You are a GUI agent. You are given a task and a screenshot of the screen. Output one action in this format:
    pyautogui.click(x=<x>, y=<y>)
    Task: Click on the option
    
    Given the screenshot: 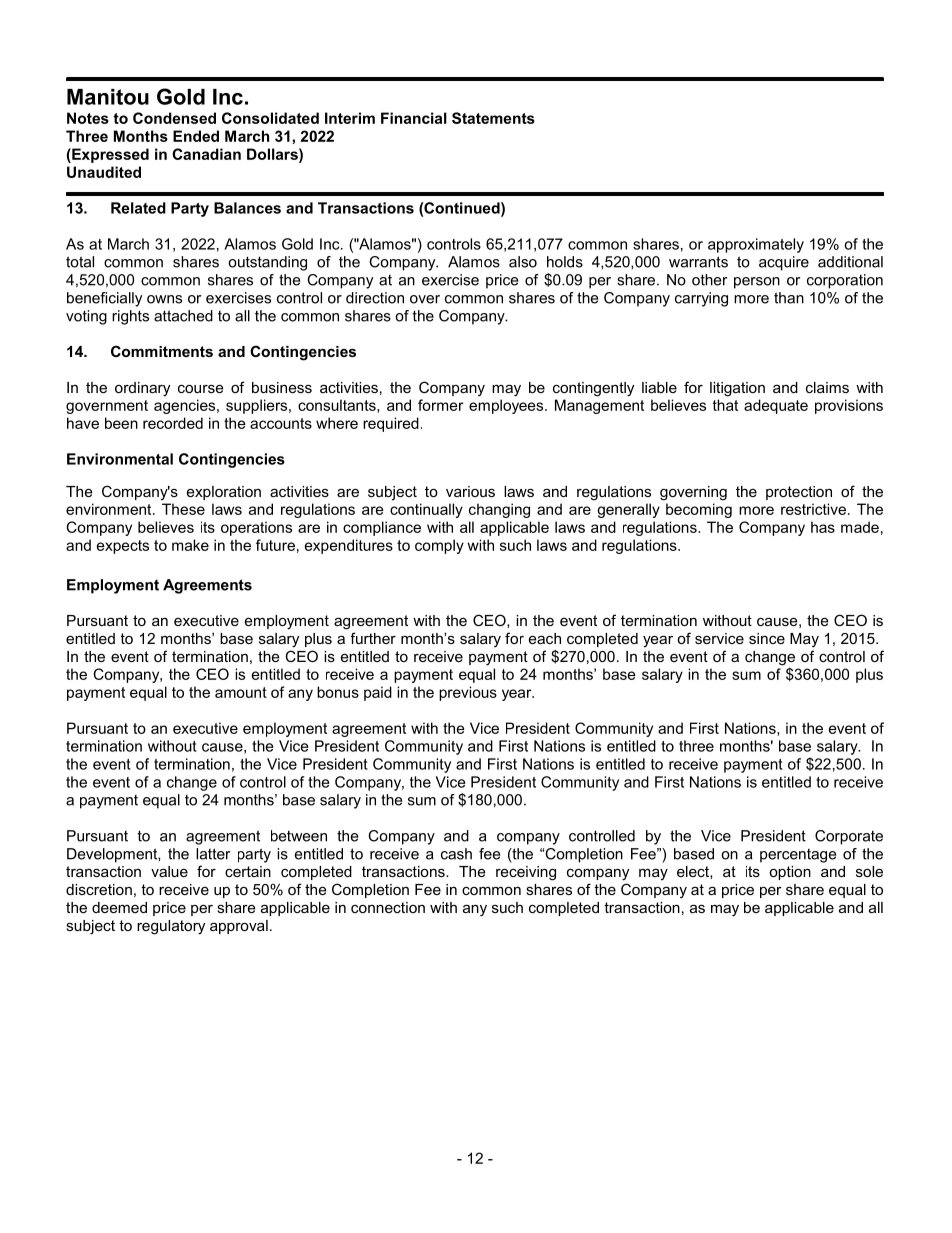 What is the action you would take?
    pyautogui.click(x=790, y=873)
